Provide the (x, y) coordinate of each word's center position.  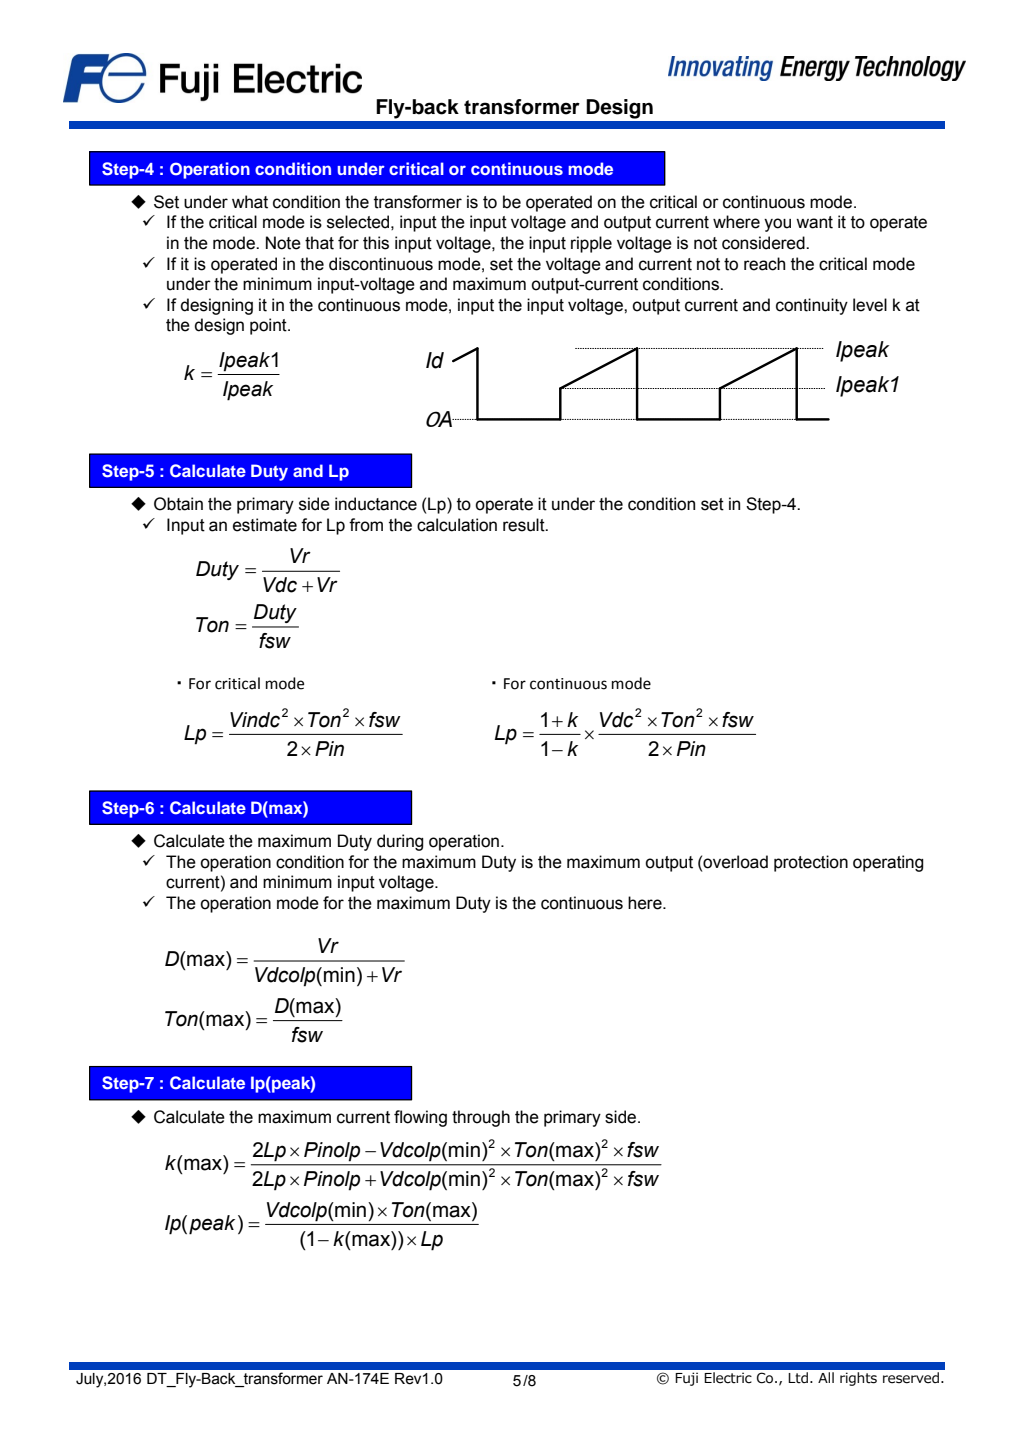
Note (283, 243)
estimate (265, 525)
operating (888, 863)
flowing (420, 1118)
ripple (591, 244)
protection (811, 863)
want (814, 222)
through (481, 1118)
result (525, 525)
